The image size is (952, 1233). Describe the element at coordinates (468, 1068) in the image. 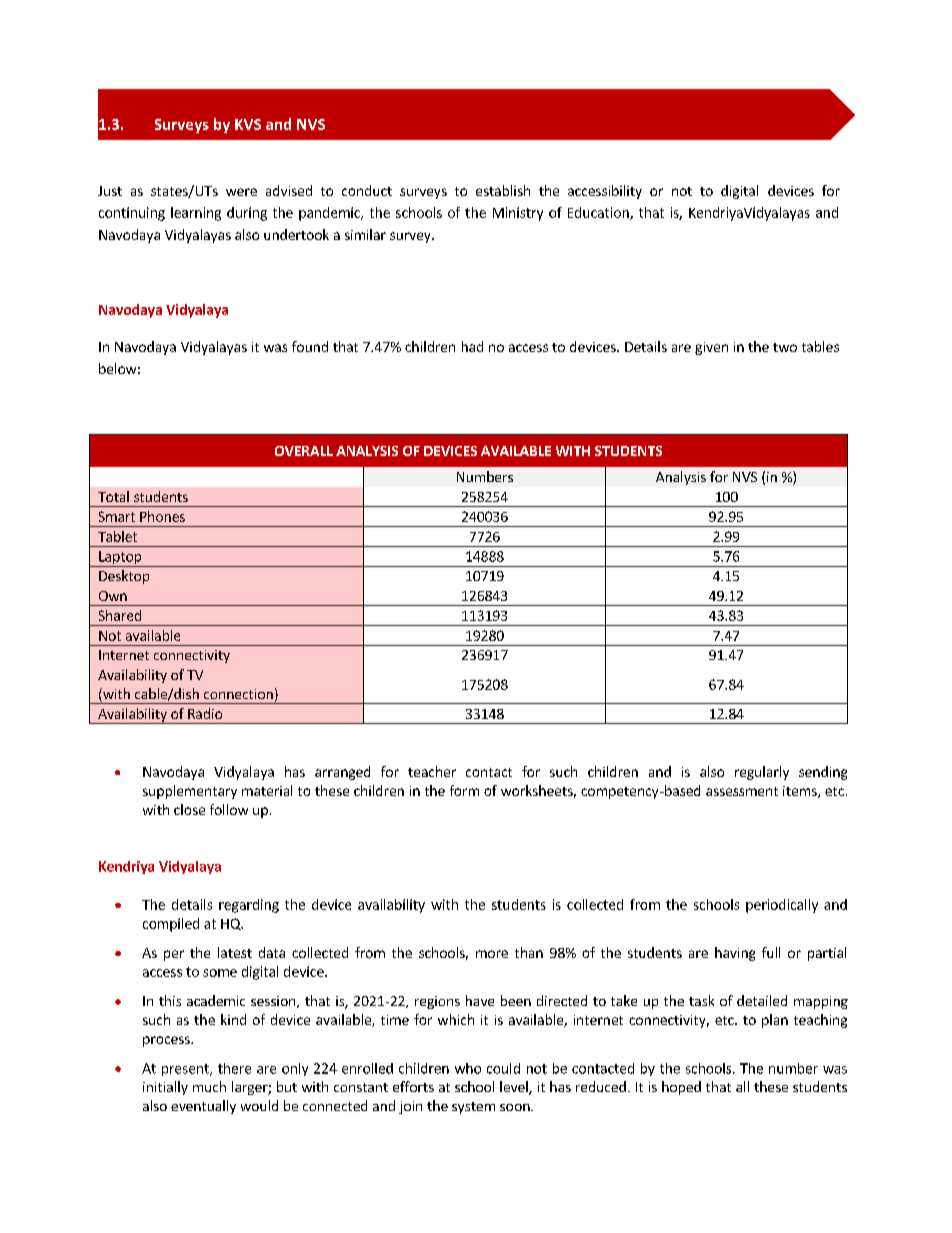

I see `who` at that location.
